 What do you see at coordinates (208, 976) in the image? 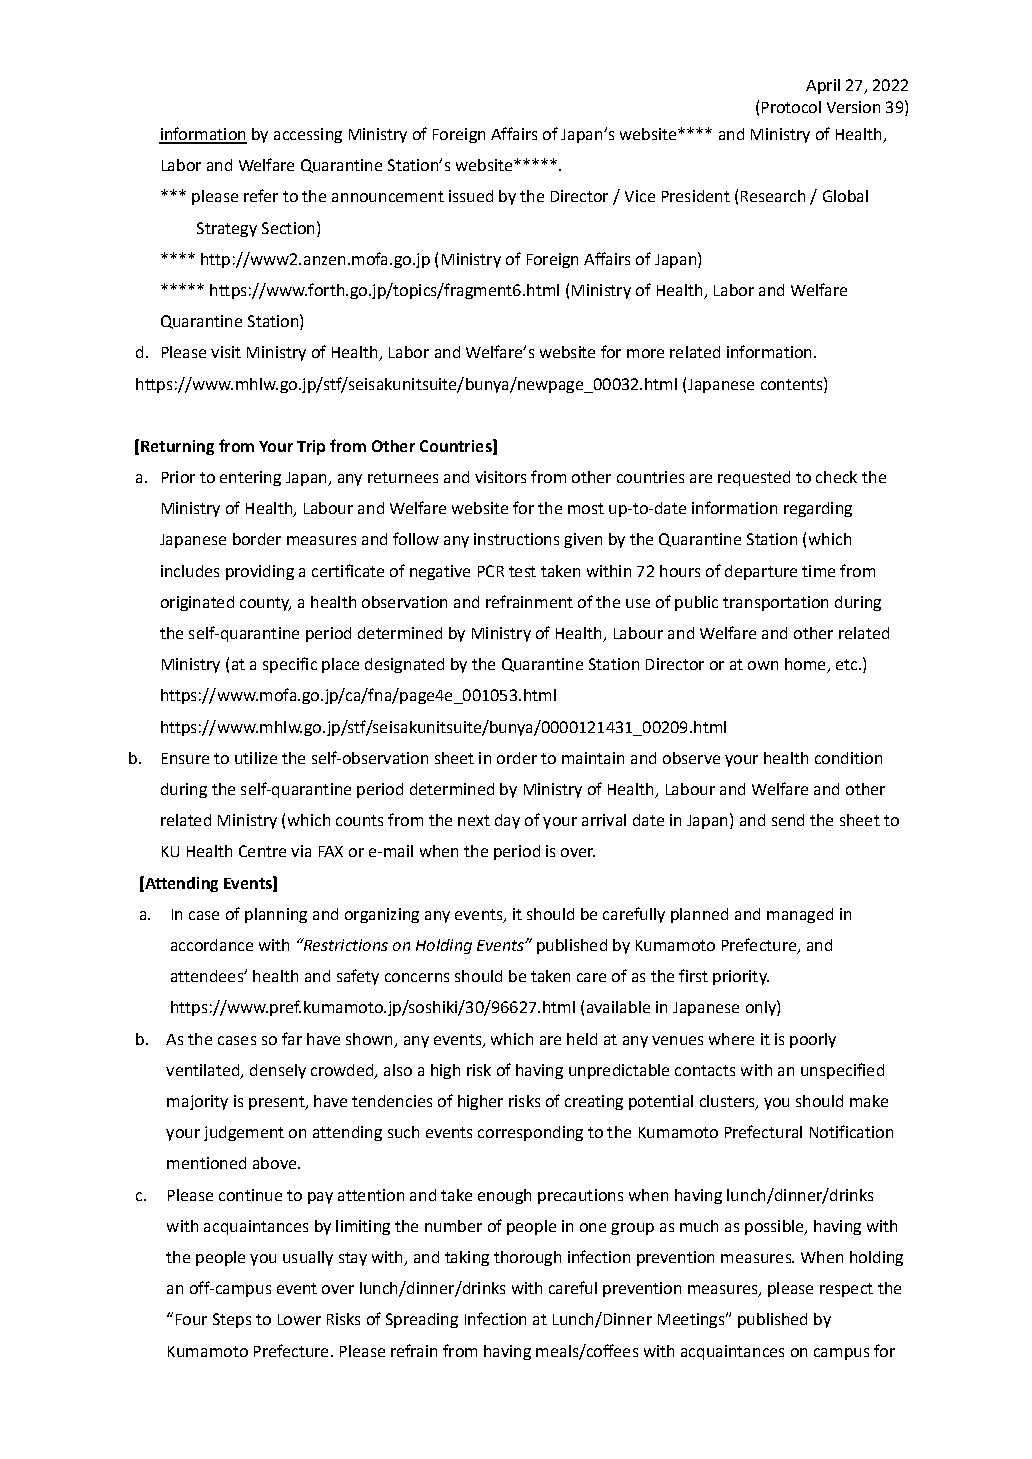
I see `attendees` at bounding box center [208, 976].
